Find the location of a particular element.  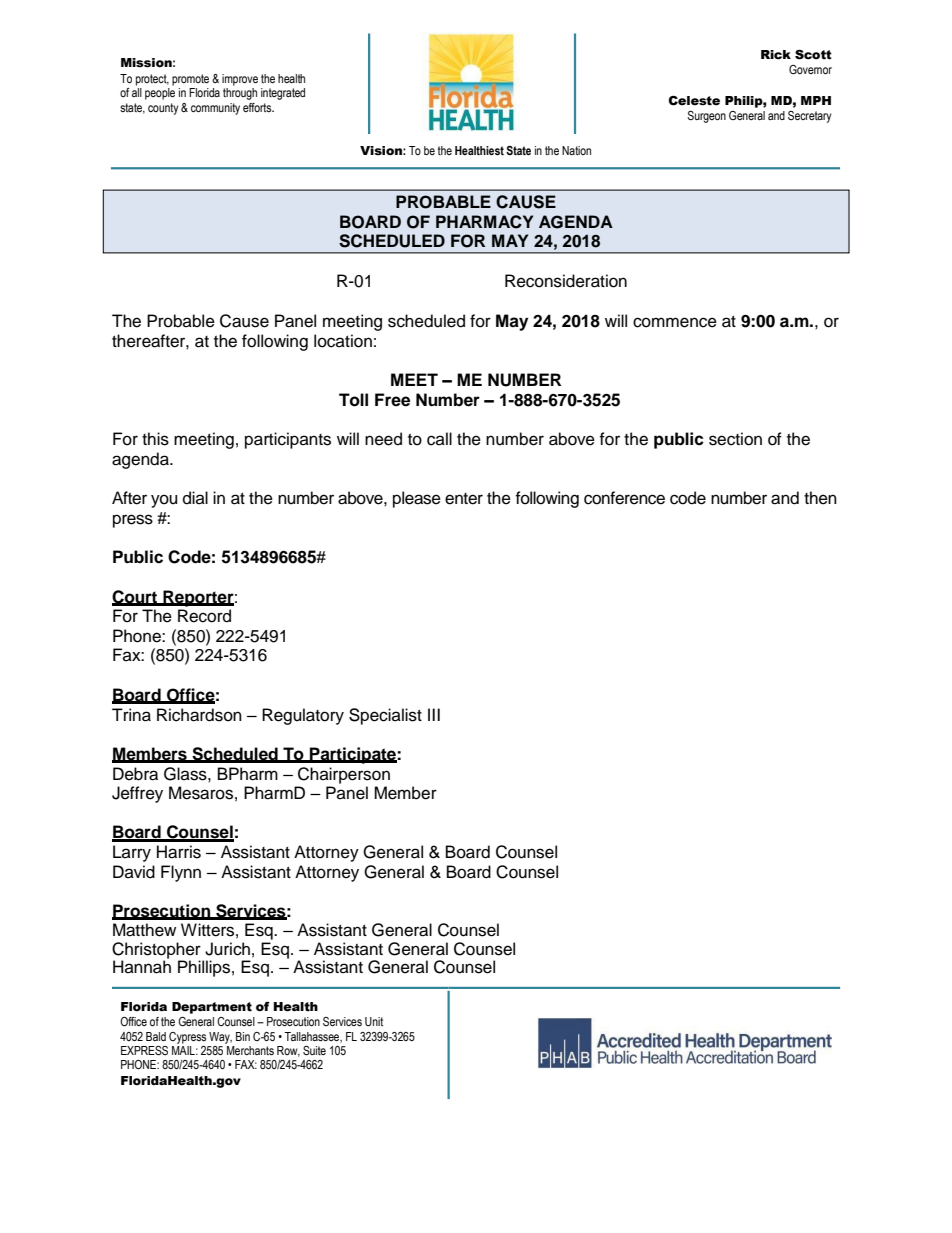

promote is located at coordinates (190, 80).
